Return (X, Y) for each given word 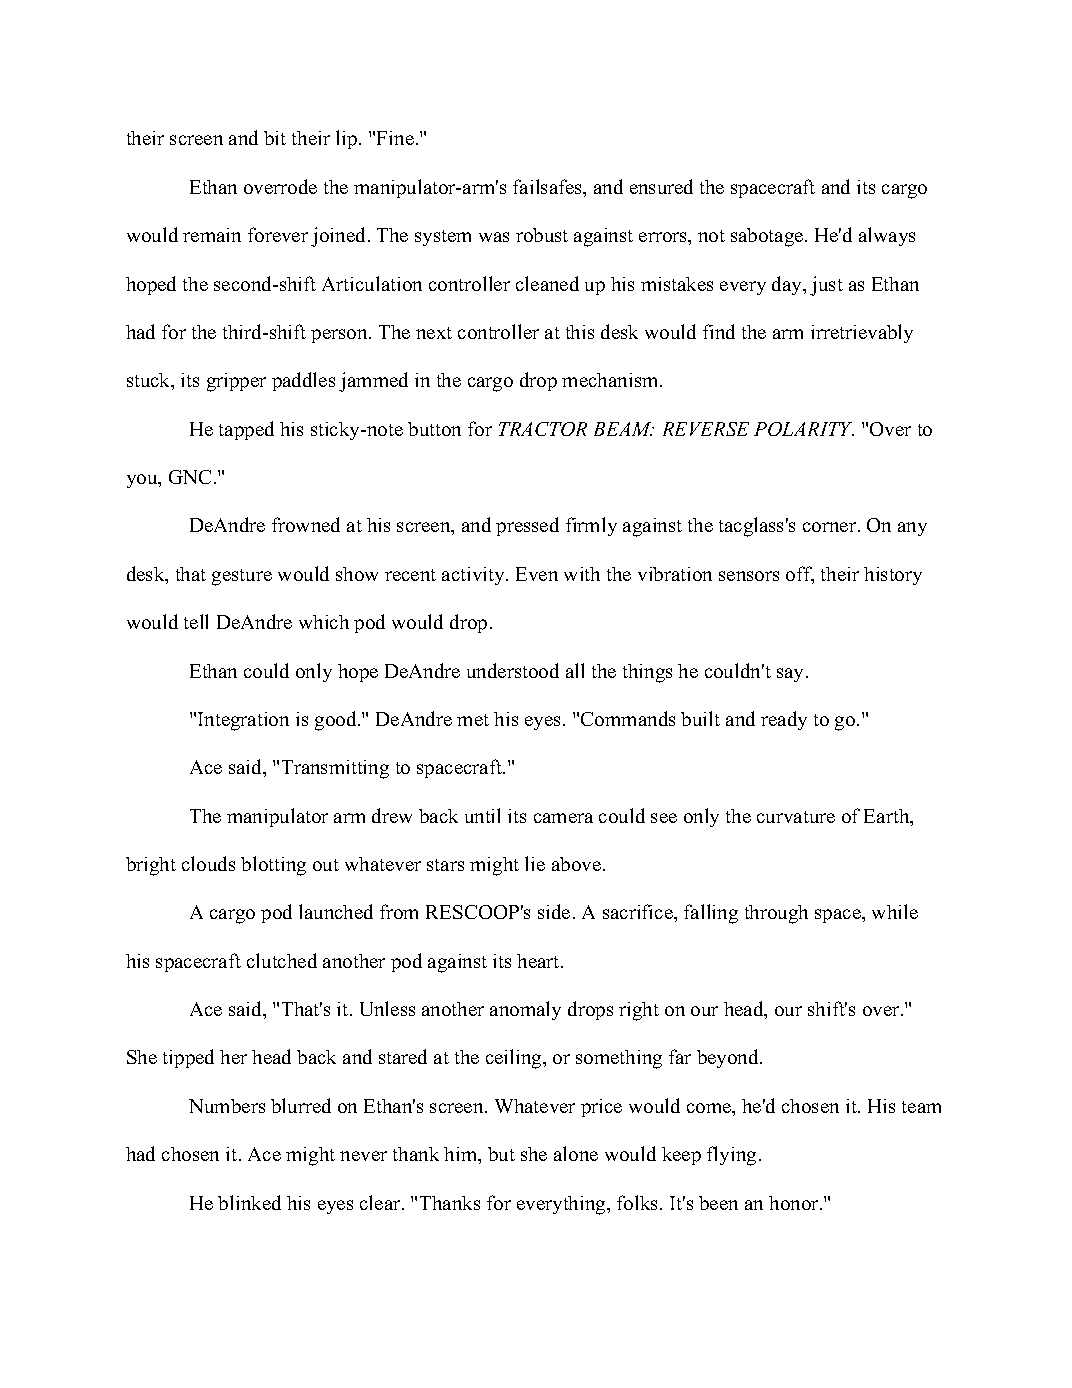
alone (576, 1153)
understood (513, 670)
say (792, 675)
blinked (249, 1202)
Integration (243, 721)
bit (275, 138)
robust (542, 235)
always (887, 236)
